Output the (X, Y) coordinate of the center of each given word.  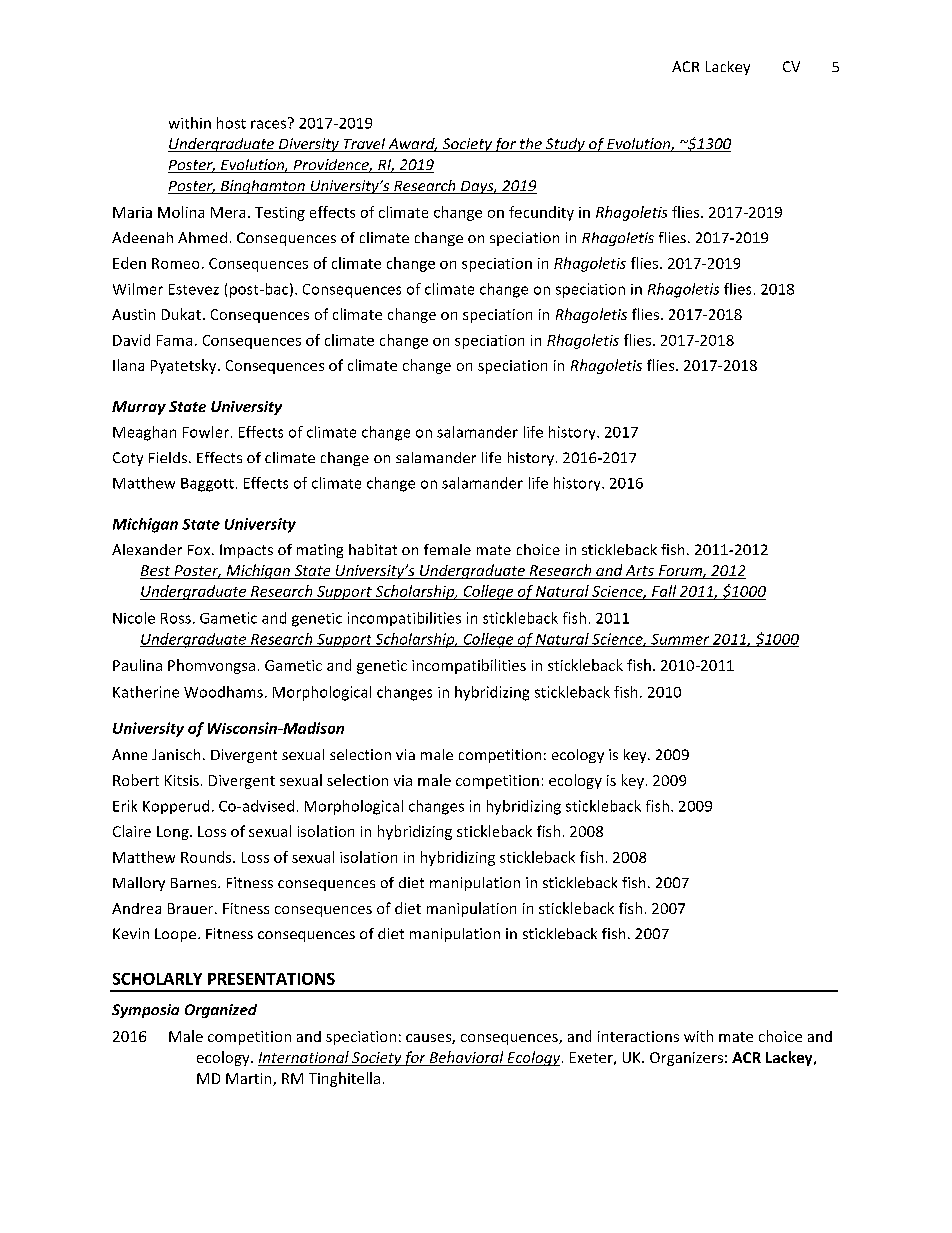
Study (565, 145)
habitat (373, 549)
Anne (129, 754)
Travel (364, 145)
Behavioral (466, 1058)
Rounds (207, 857)
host (231, 123)
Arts (640, 570)
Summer (680, 640)
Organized (221, 1011)
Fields (168, 457)
